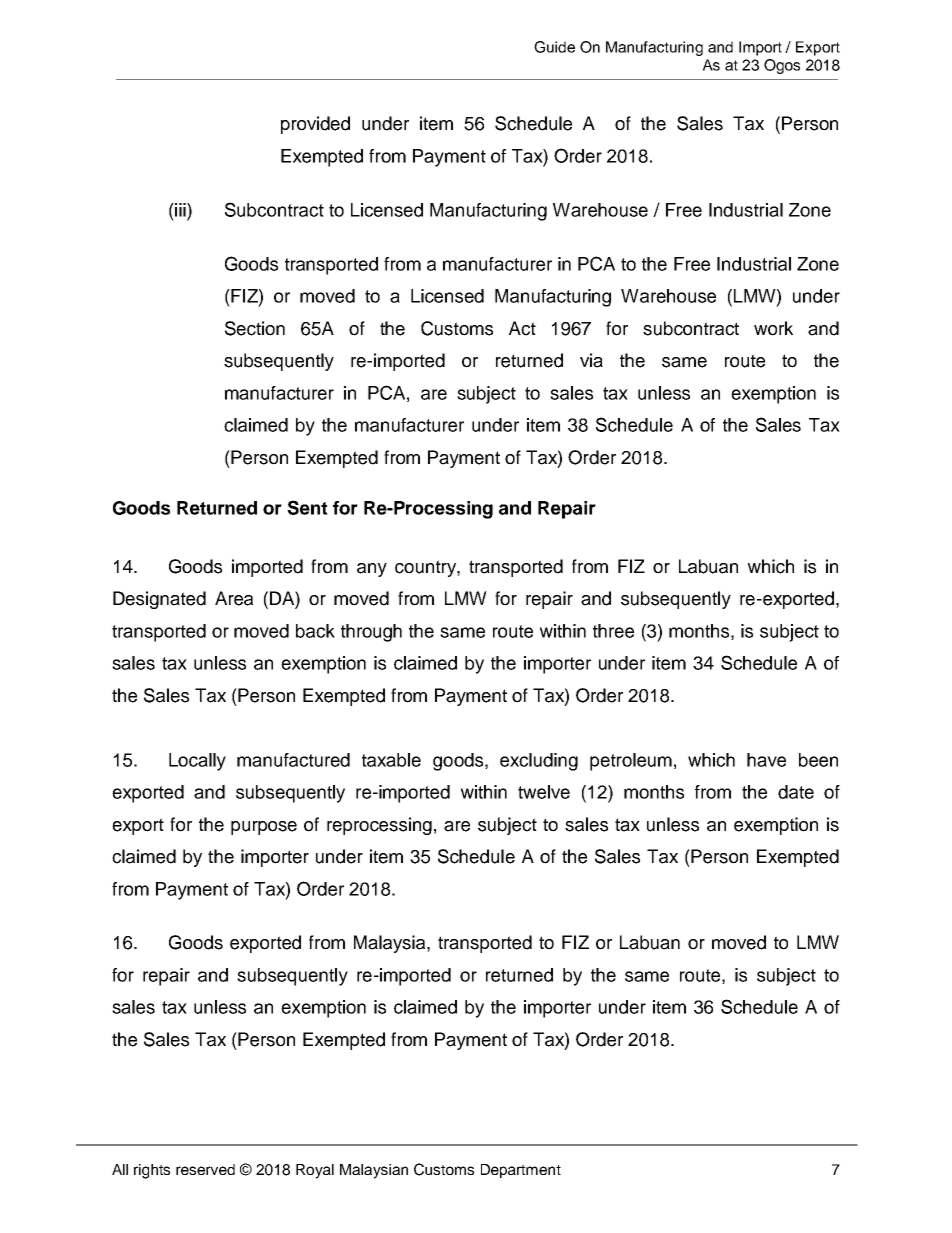  Describe the element at coordinates (554, 47) in the screenshot. I see `Guide` at that location.
